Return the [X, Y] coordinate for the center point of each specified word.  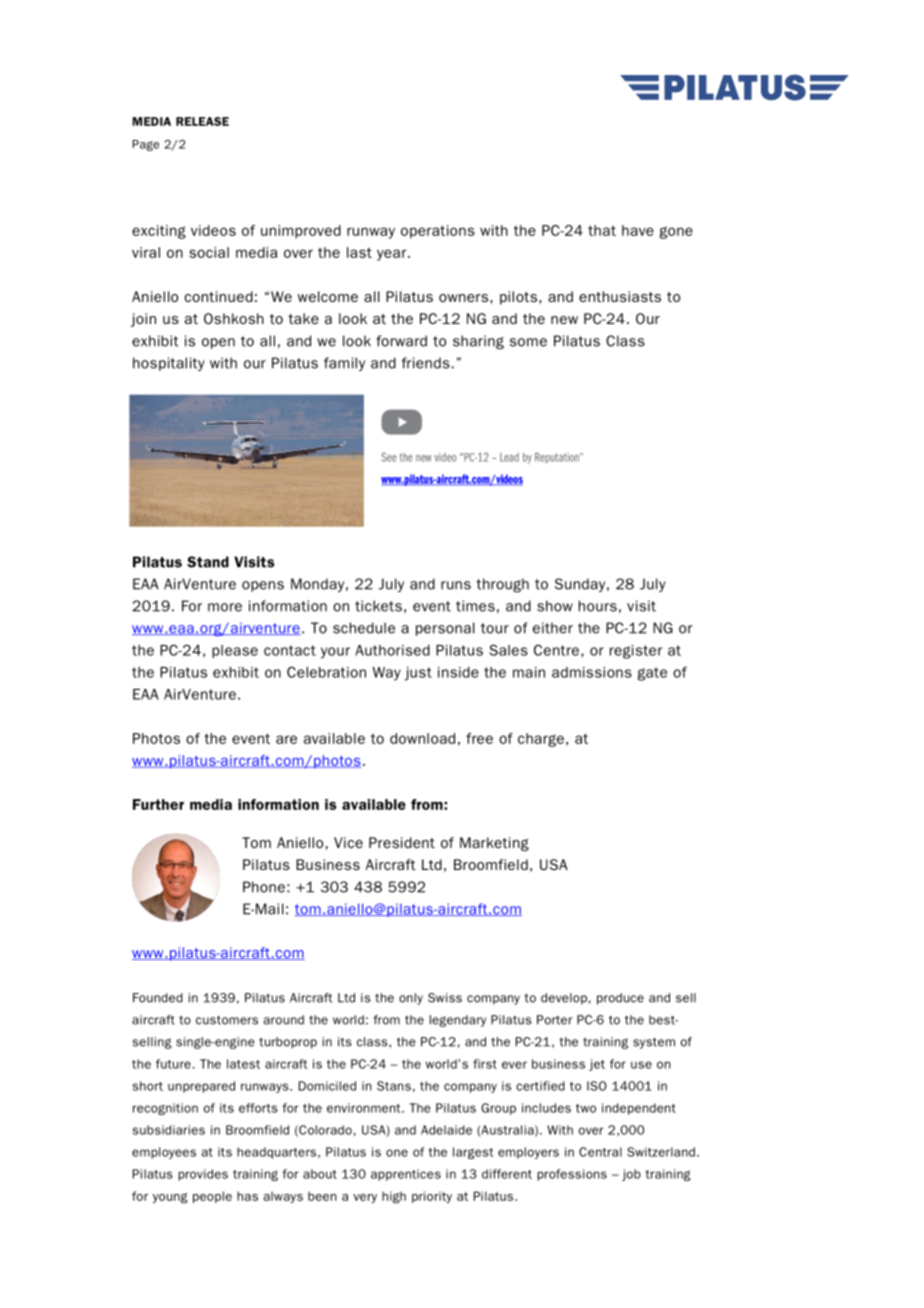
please [235, 651]
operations [438, 232]
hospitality [169, 364]
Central [600, 1152]
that [602, 230]
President [402, 842]
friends [426, 363]
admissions [592, 672]
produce [620, 999]
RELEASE [202, 121]
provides [203, 1175]
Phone [264, 887]
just [418, 674]
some [528, 342]
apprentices [406, 1175]
